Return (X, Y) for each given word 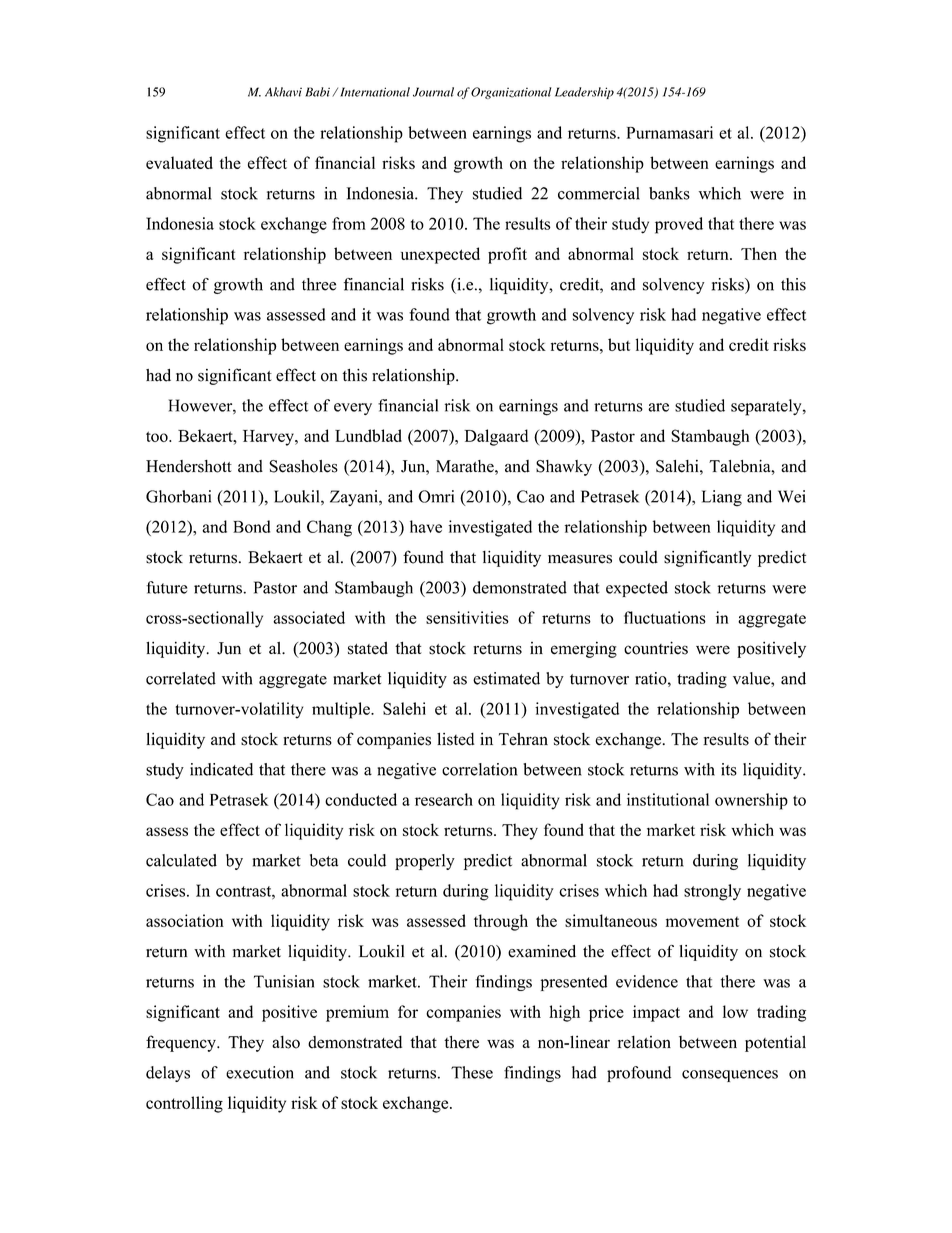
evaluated (179, 162)
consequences (730, 1076)
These (472, 1072)
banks (669, 193)
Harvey (269, 438)
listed (456, 739)
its (729, 769)
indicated (221, 769)
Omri (436, 496)
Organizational (511, 93)
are (658, 407)
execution (260, 1072)
